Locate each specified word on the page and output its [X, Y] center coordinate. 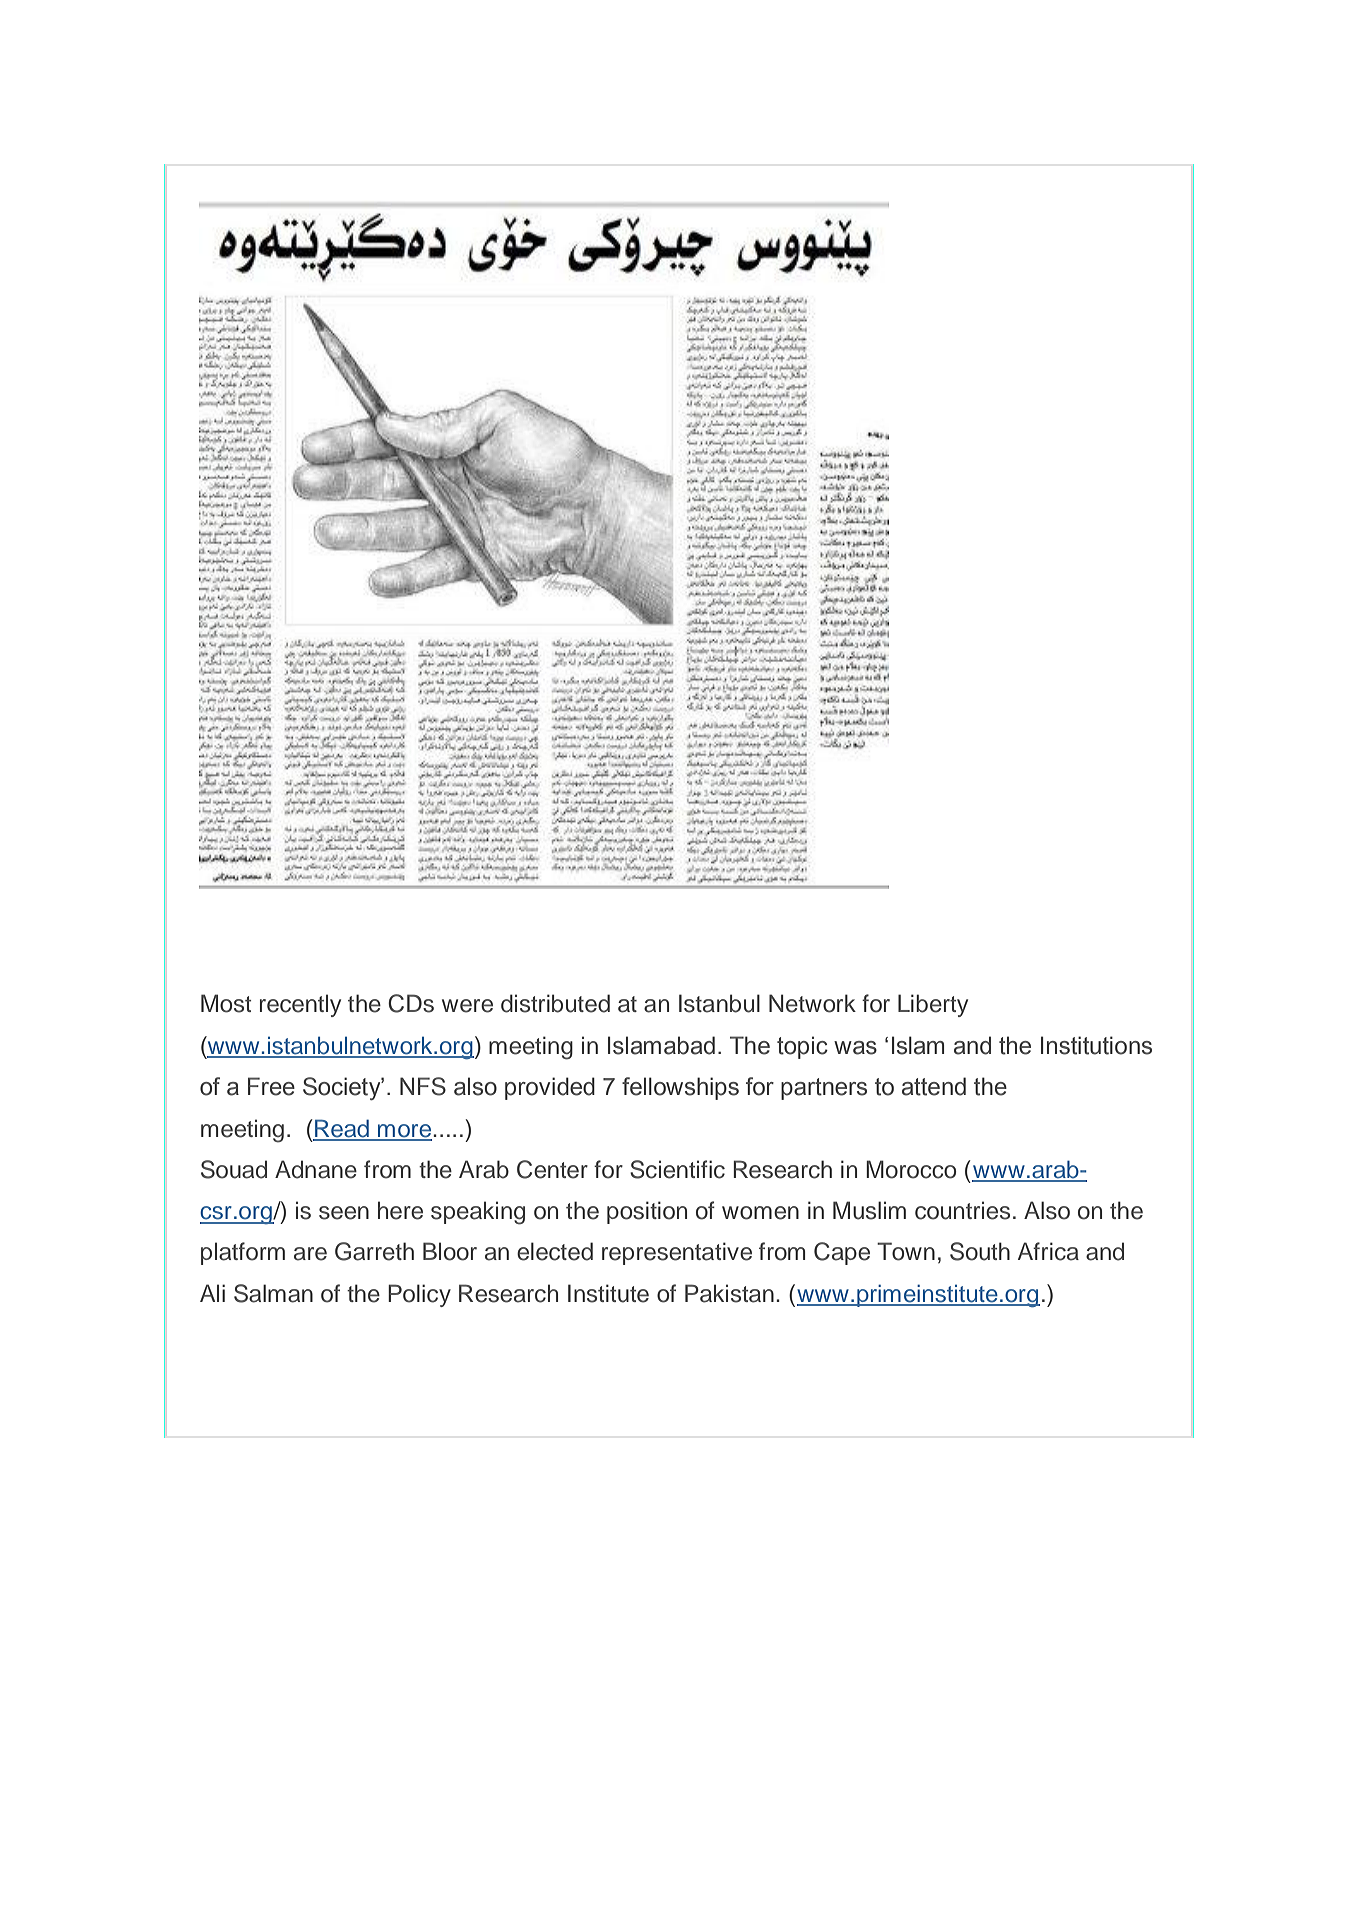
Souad [234, 1169]
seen [344, 1213]
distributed [555, 1003]
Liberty [933, 1005]
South [980, 1251]
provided [550, 1088]
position [647, 1212]
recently [300, 1005]
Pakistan [729, 1293]
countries [962, 1210]
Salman [273, 1293]
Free [271, 1086]
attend [934, 1086]
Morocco [911, 1169]
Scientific [677, 1169]
